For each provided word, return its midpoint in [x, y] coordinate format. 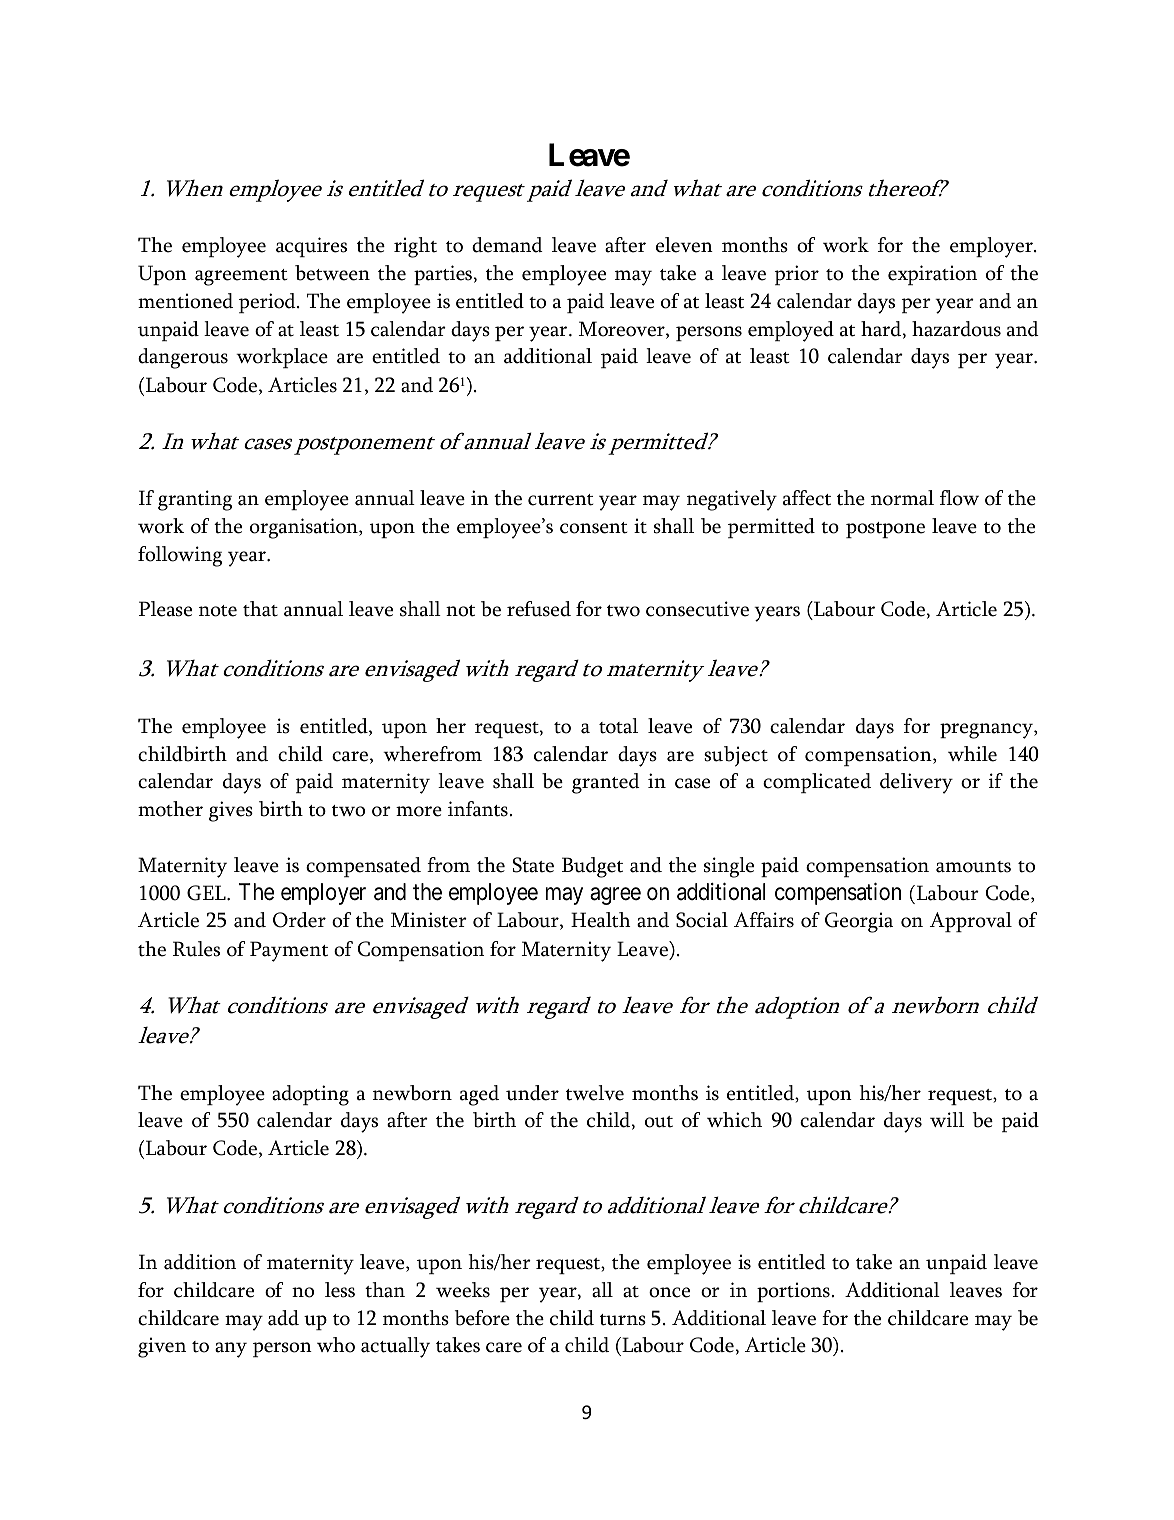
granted [606, 783]
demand [507, 245]
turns [623, 1320]
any [231, 1350]
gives [231, 811]
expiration [932, 275]
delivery [916, 783]
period [268, 303]
